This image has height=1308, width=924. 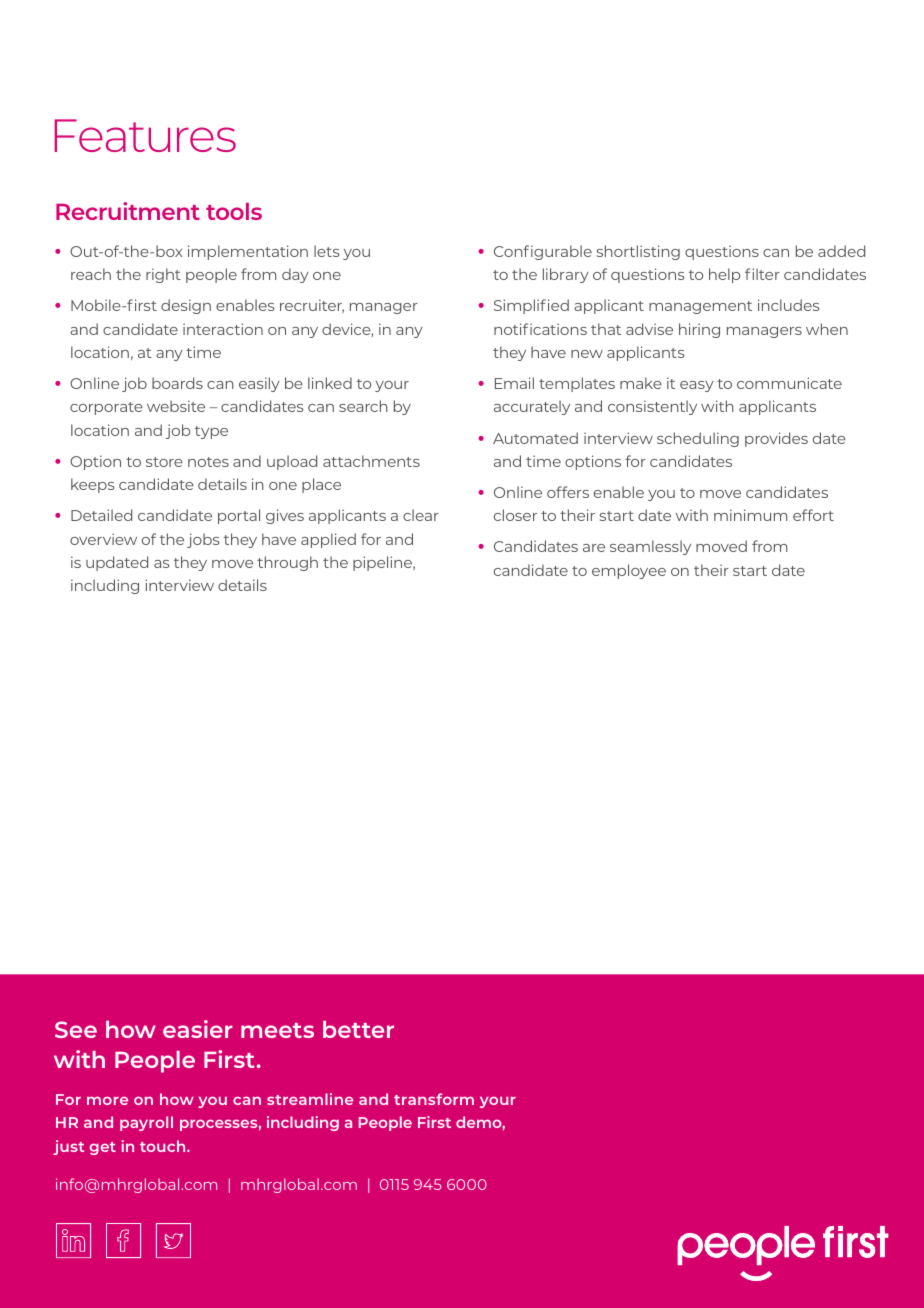 What do you see at coordinates (841, 251) in the image?
I see `added` at bounding box center [841, 251].
